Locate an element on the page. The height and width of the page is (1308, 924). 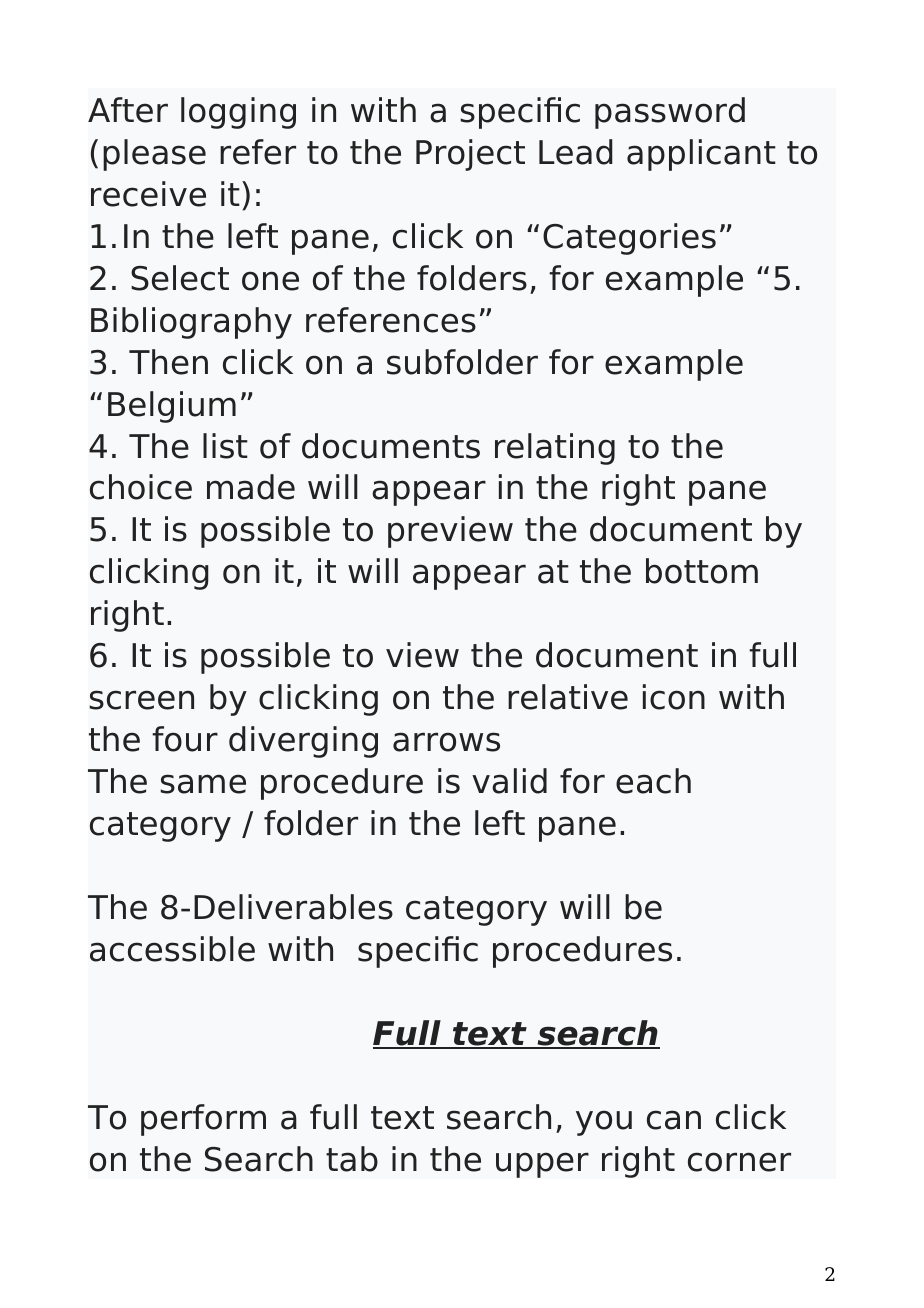
each is located at coordinates (653, 781).
